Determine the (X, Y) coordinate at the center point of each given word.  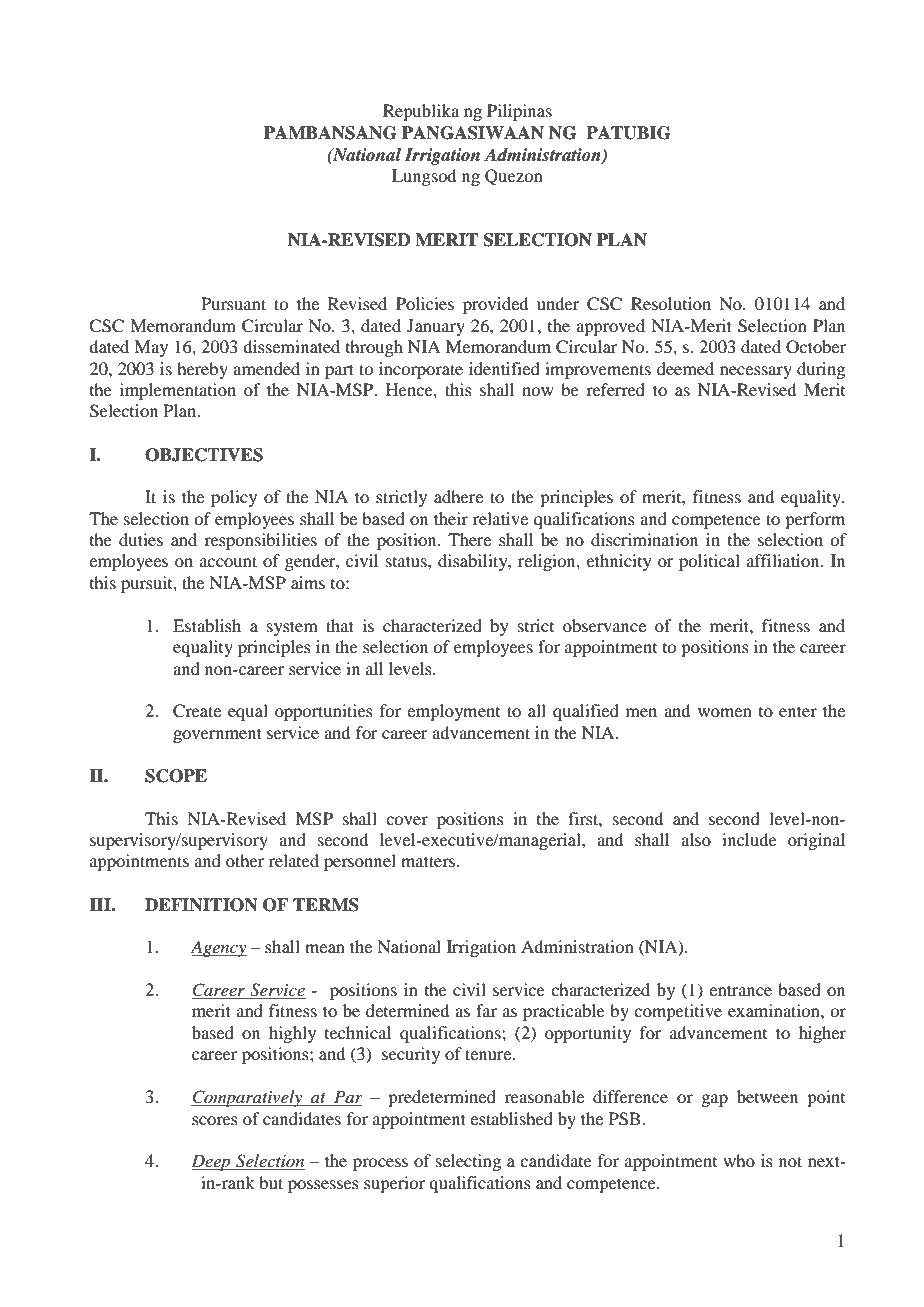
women (725, 712)
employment (453, 712)
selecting (468, 1162)
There (469, 539)
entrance (740, 990)
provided (495, 305)
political (709, 562)
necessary (756, 372)
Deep (212, 1162)
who (739, 1160)
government (217, 735)
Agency (219, 948)
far (486, 1010)
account (228, 561)
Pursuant (233, 303)
